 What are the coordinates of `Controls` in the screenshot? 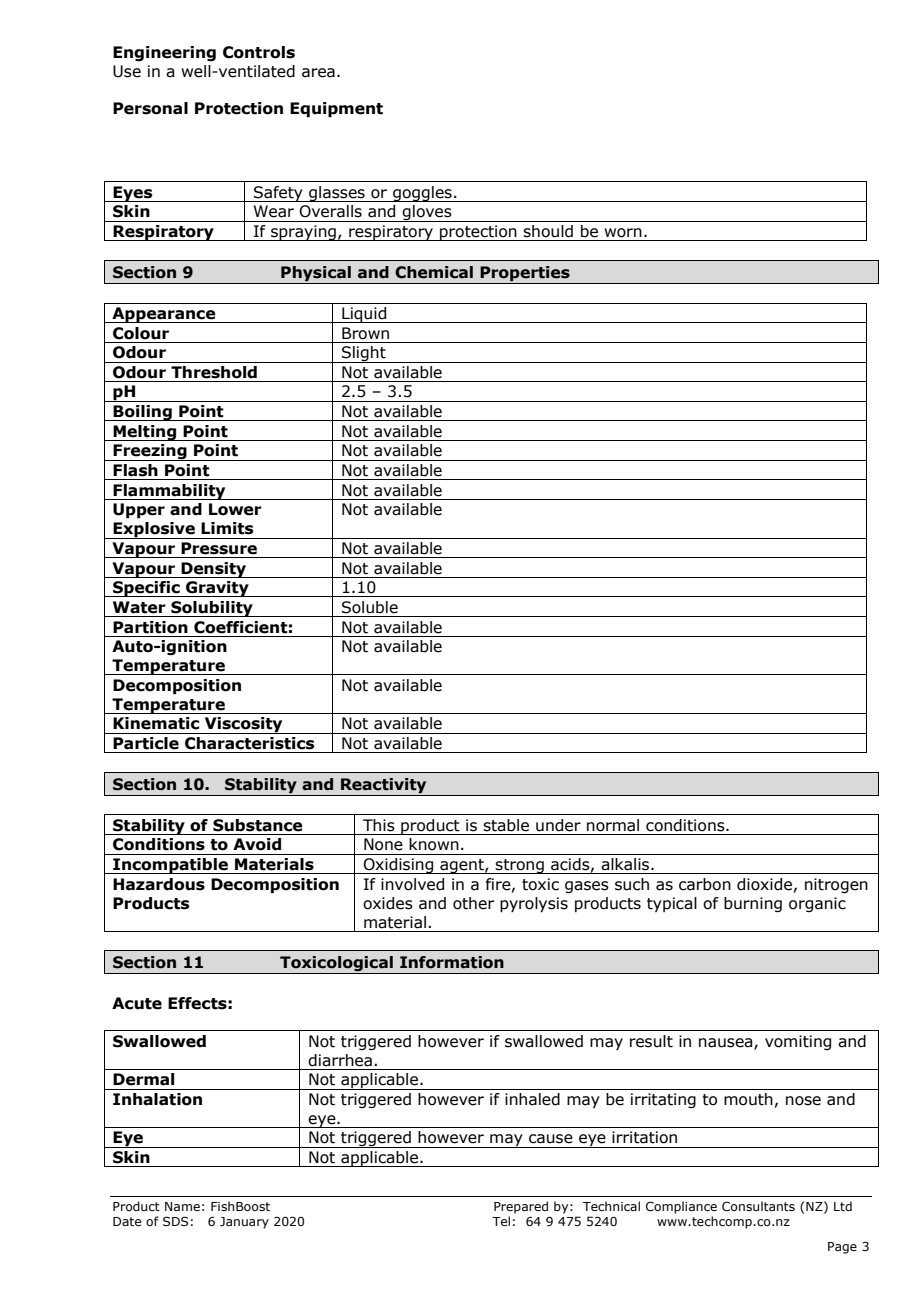 It's located at (259, 52).
